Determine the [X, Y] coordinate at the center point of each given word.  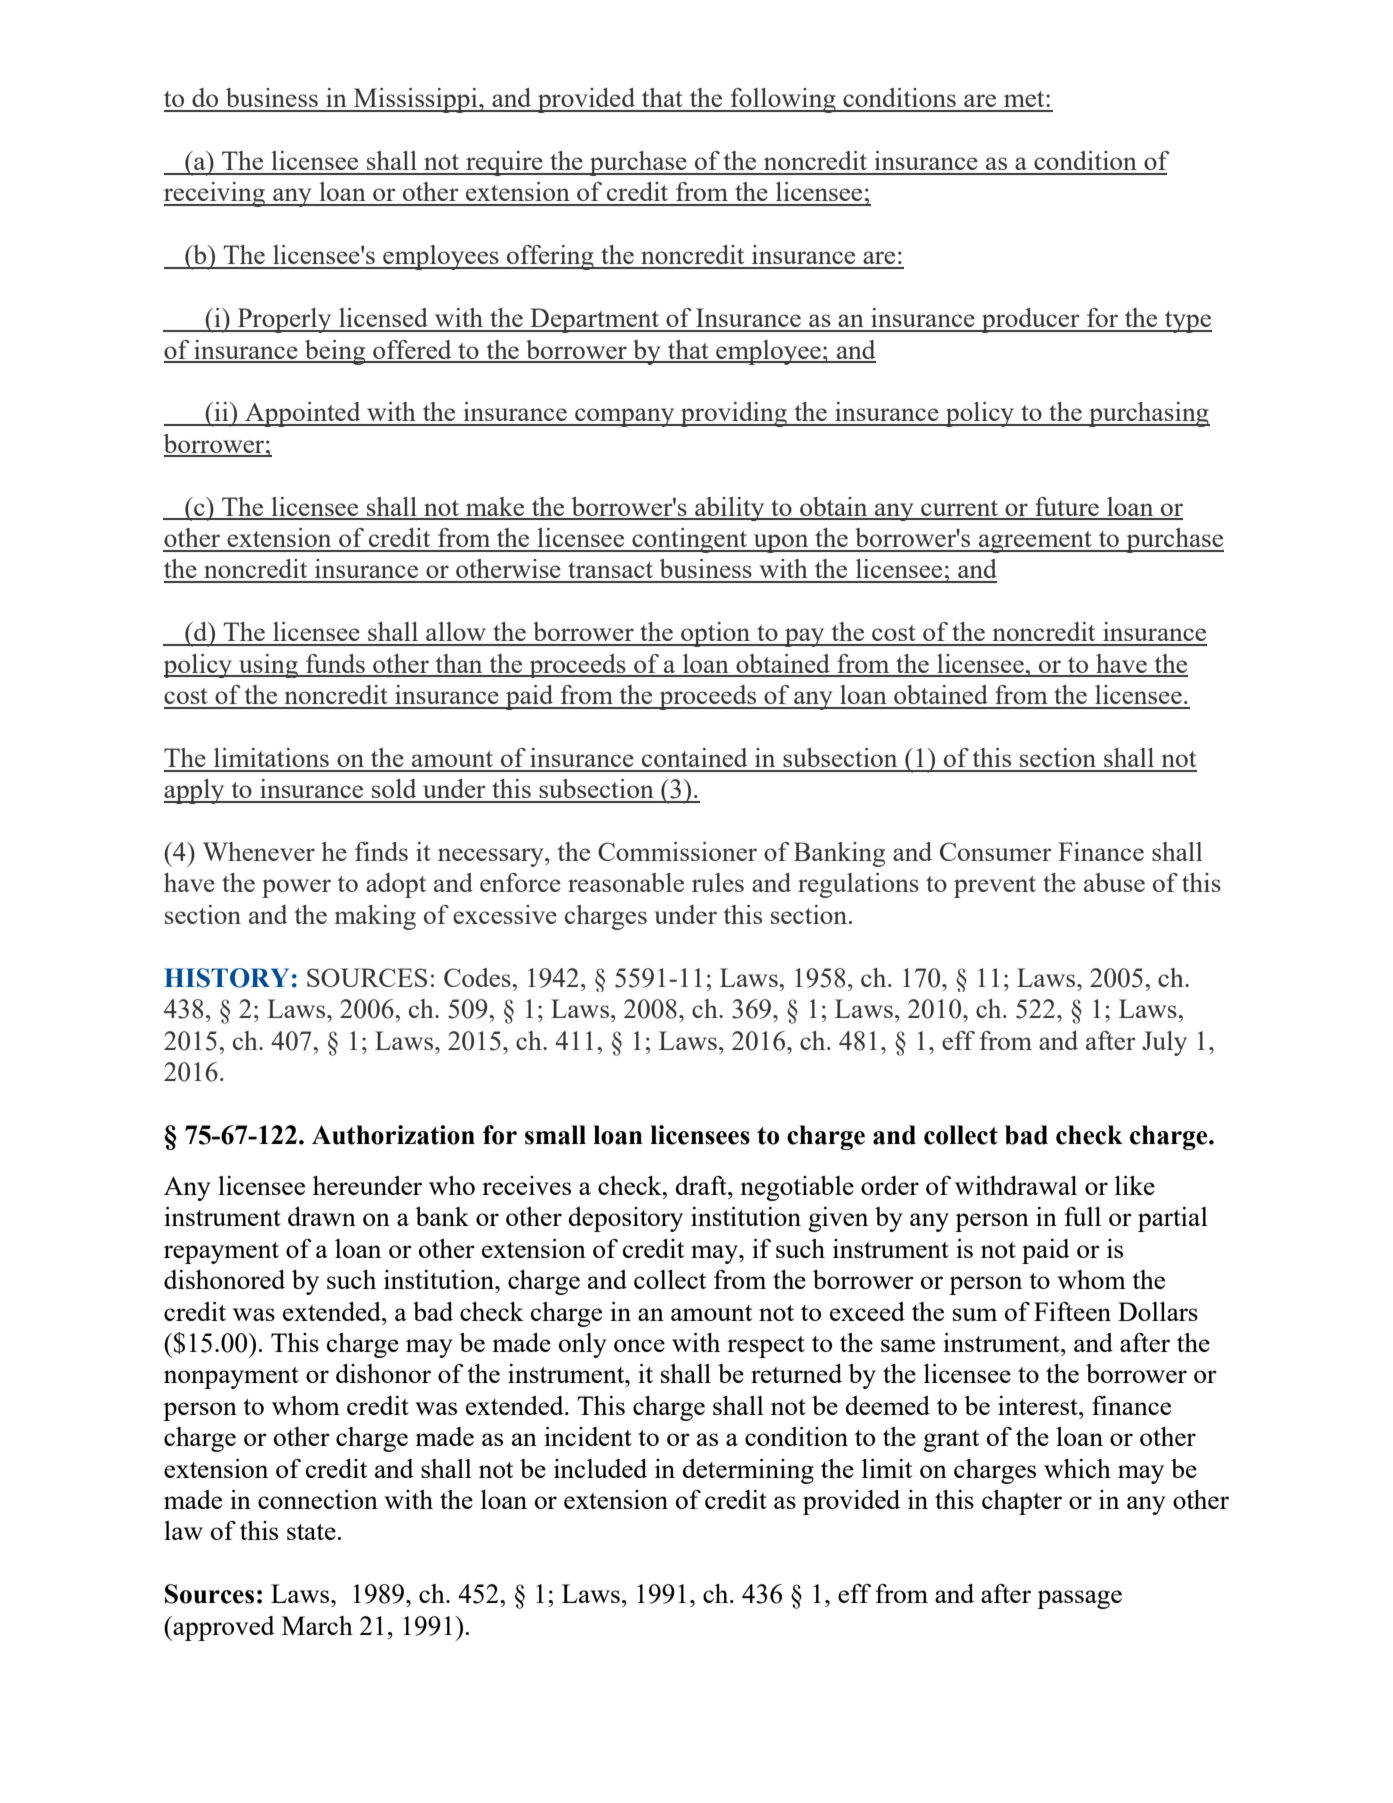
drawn [322, 1216]
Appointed [303, 414]
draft [702, 1185]
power [296, 888]
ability [730, 509]
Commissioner [677, 851]
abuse [1114, 882]
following [783, 100]
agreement [1035, 542]
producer [1031, 320]
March [317, 1625]
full [1082, 1216]
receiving [216, 194]
